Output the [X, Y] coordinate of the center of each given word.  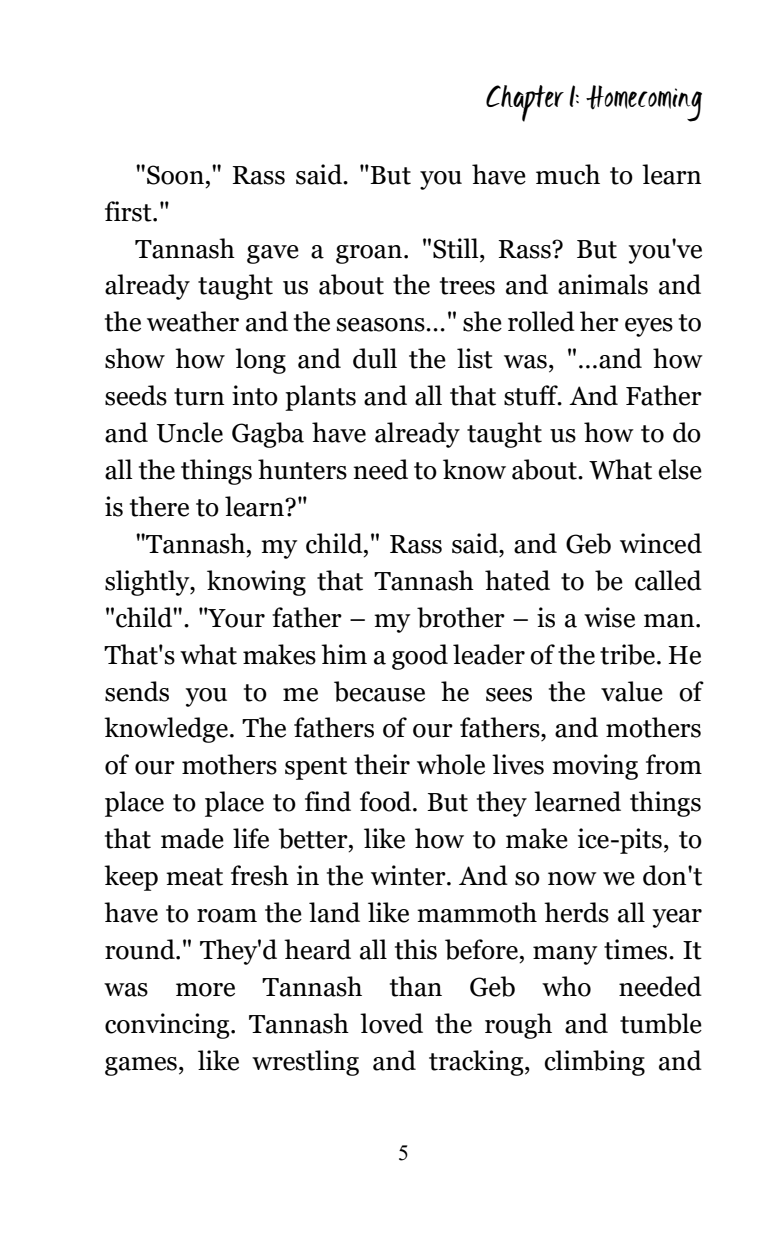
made [192, 838]
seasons [381, 325]
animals [603, 284]
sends [137, 691]
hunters [302, 469]
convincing [168, 1026]
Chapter [525, 103]
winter [409, 875]
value [632, 691]
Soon [175, 175]
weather [193, 321]
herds [576, 912]
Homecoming [644, 103]
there [159, 506]
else [680, 469]
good [420, 657]
